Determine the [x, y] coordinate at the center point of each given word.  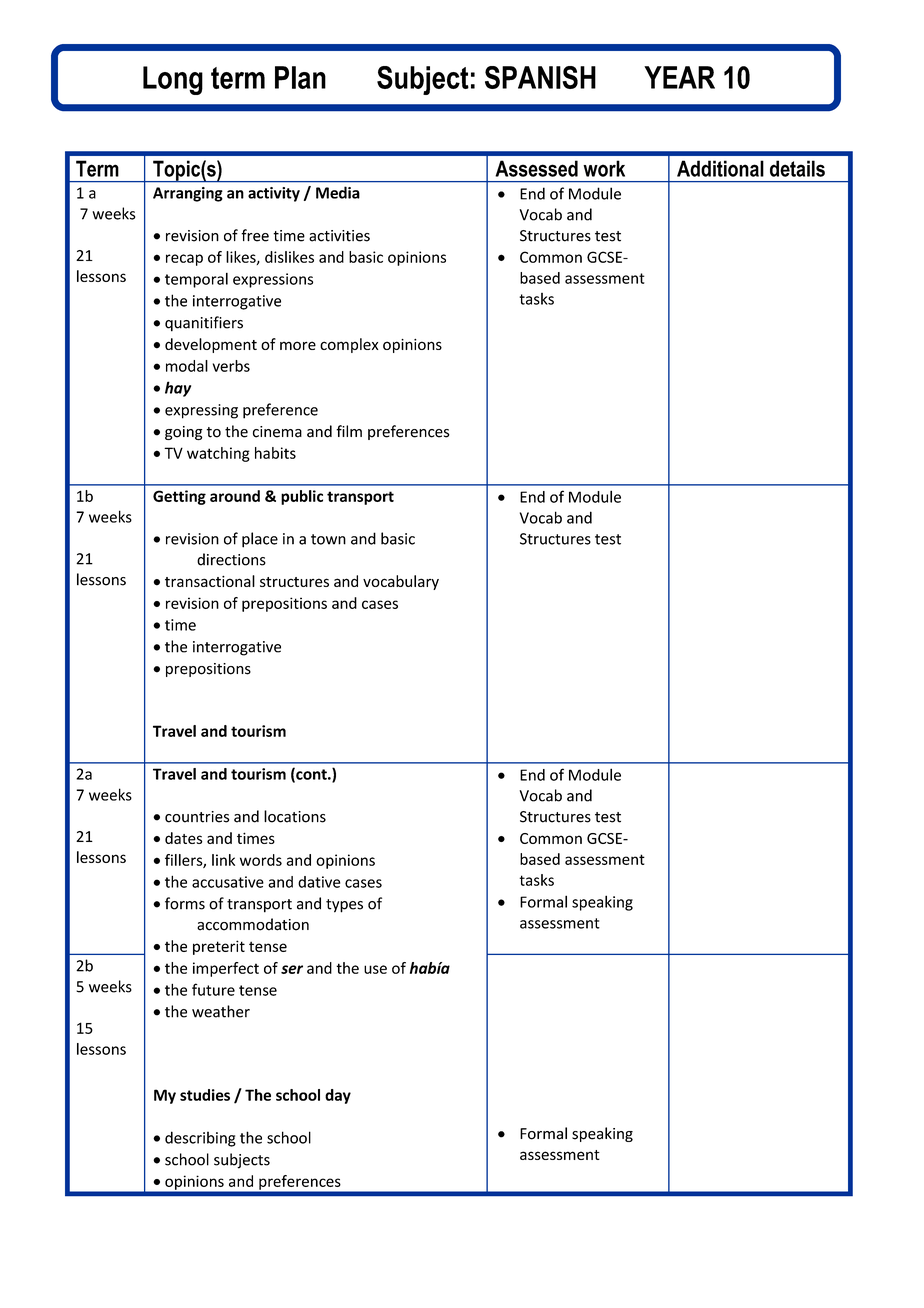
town [328, 539]
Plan [300, 77]
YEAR [679, 77]
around [235, 496]
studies [205, 1095]
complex [349, 345]
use [375, 969]
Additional [720, 168]
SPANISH [540, 77]
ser [292, 969]
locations [295, 816]
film [349, 431]
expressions [273, 280]
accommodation [253, 924]
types [344, 906]
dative [319, 882]
